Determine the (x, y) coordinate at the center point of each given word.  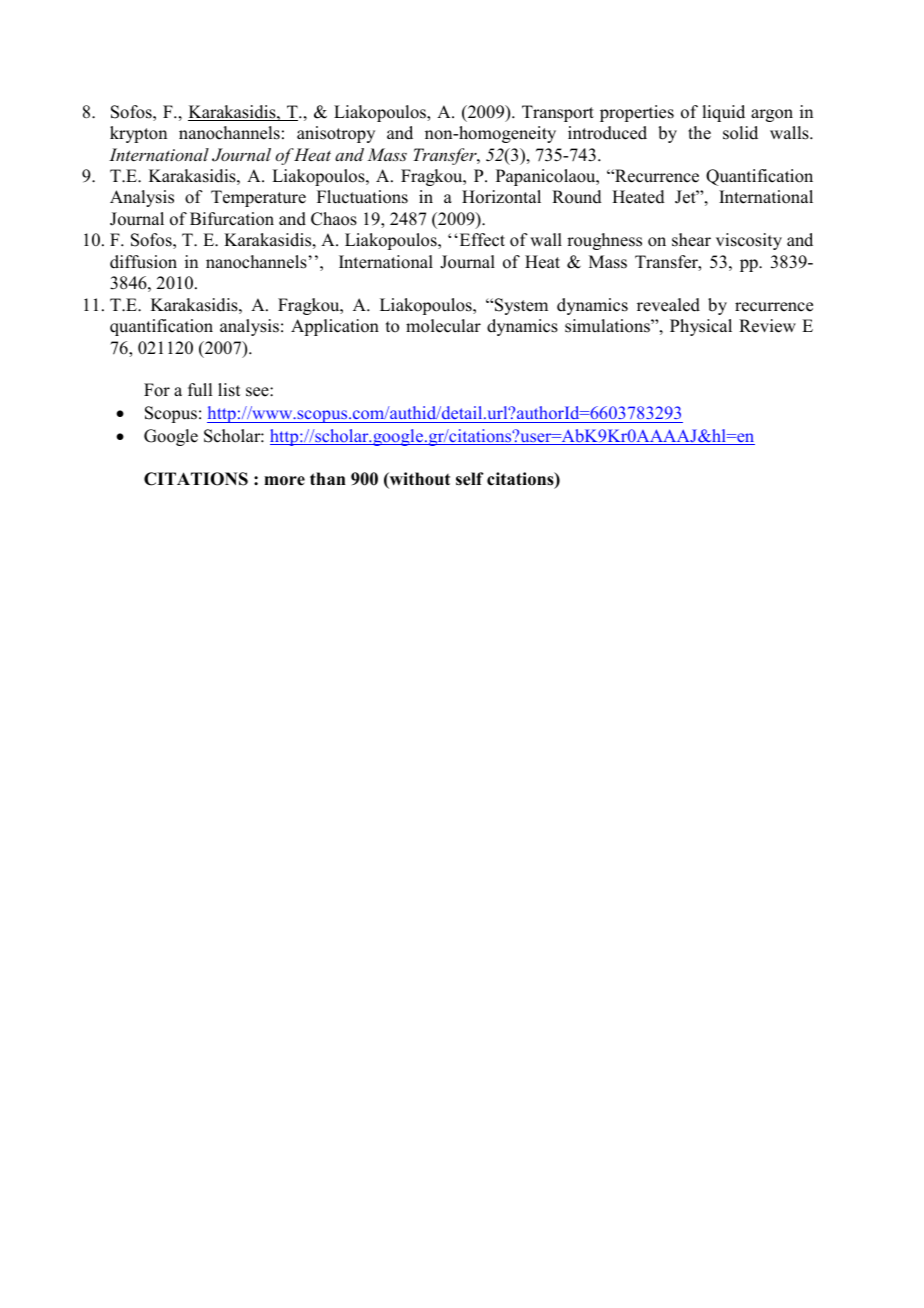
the (699, 133)
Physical (701, 327)
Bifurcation (232, 219)
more (284, 481)
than (328, 478)
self (470, 479)
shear (691, 240)
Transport (558, 113)
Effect (481, 240)
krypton (138, 134)
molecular (443, 326)
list (229, 390)
